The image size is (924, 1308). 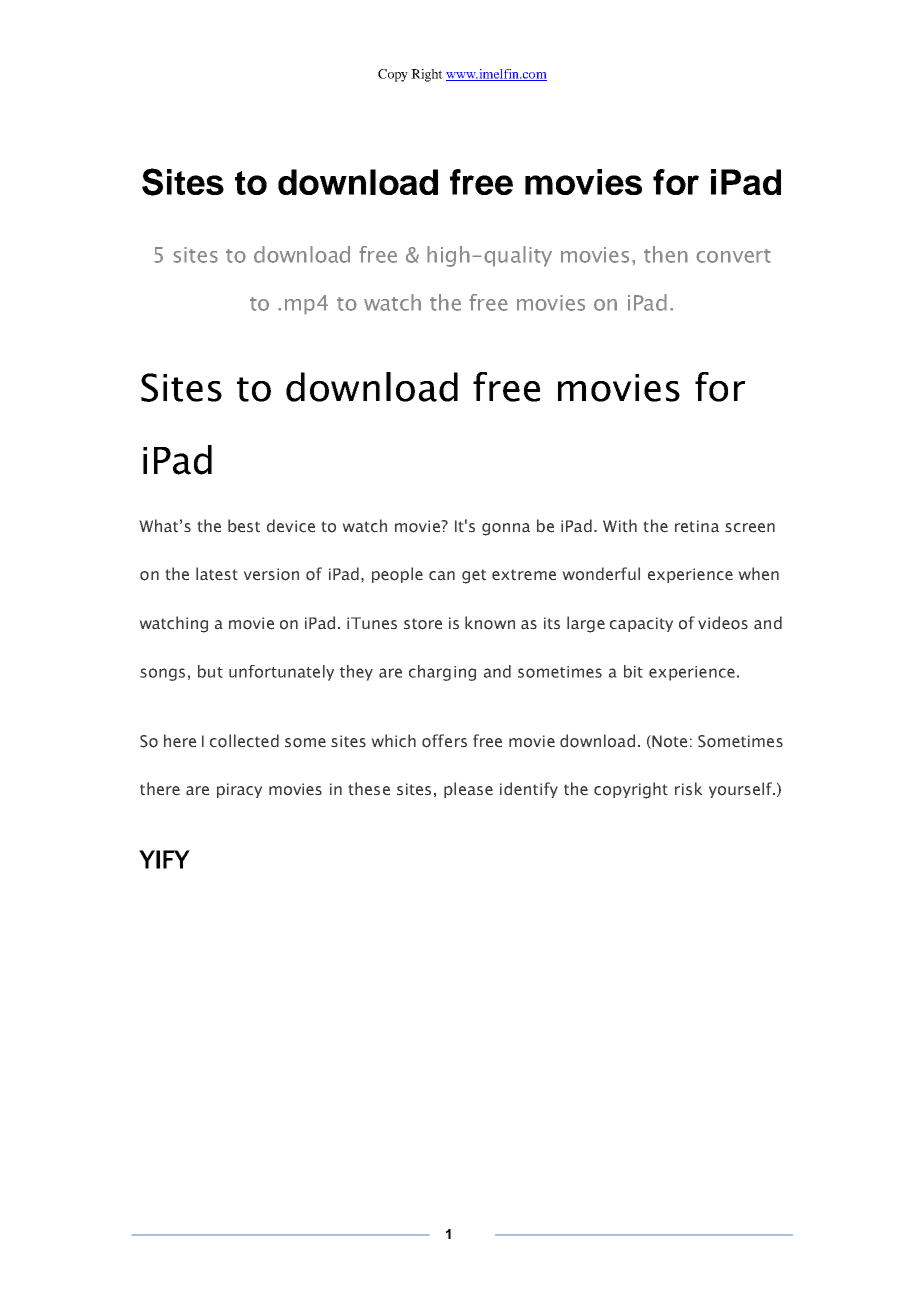 What do you see at coordinates (697, 526) in the image?
I see `retina` at bounding box center [697, 526].
